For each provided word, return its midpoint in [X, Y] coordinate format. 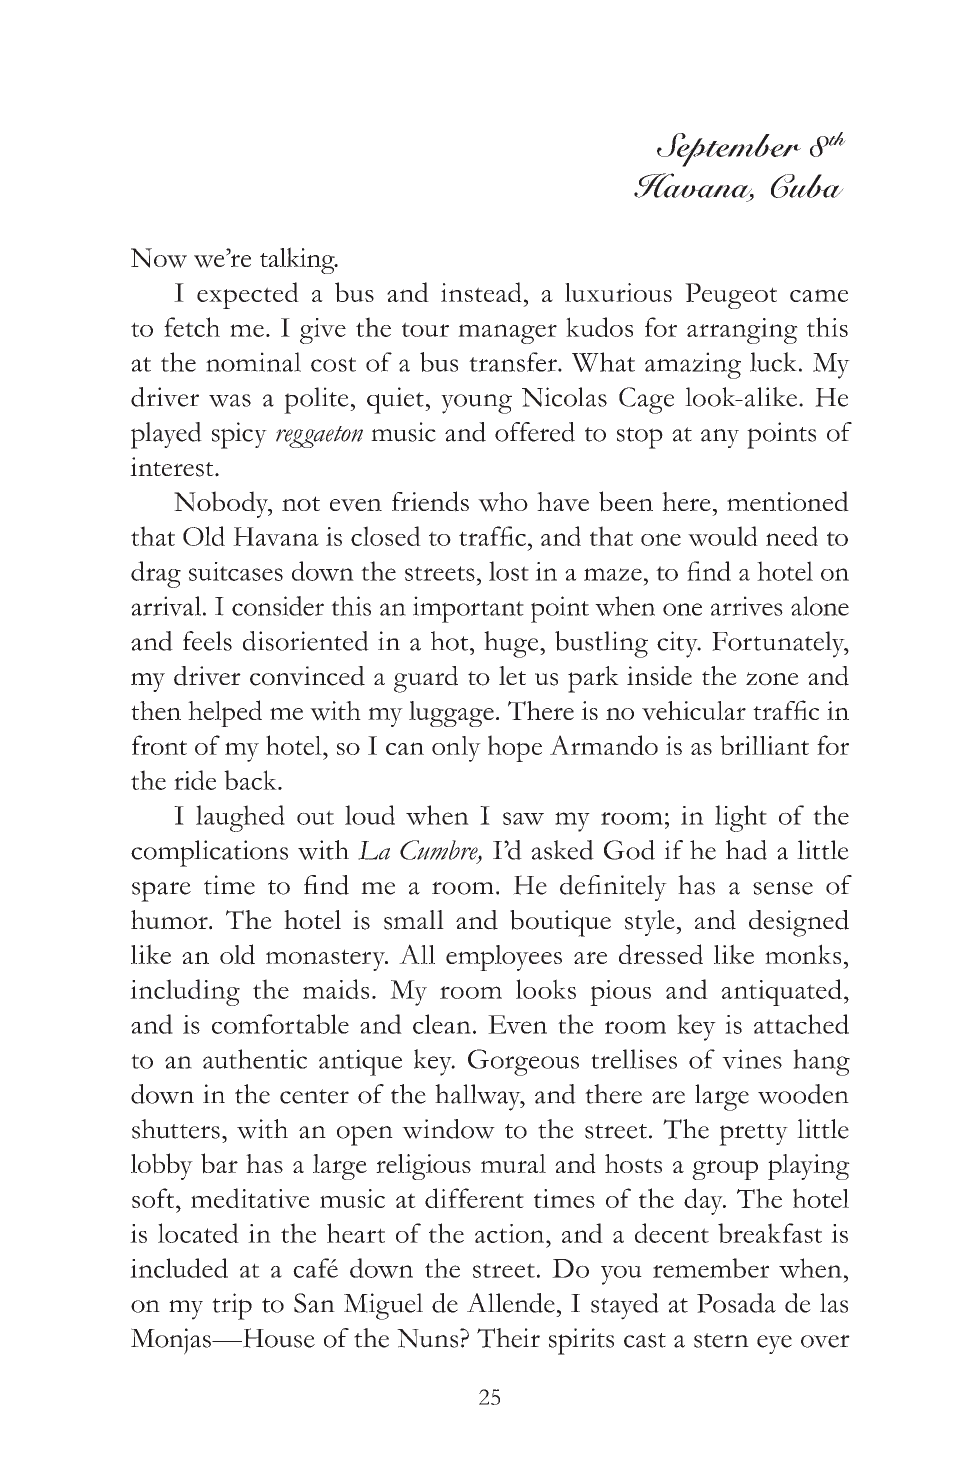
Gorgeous [523, 1062]
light [741, 818]
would [723, 536]
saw [523, 818]
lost [509, 571]
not [301, 503]
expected [248, 295]
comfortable [280, 1024]
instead [481, 292]
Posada [736, 1303]
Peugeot [731, 296]
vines [752, 1059]
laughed [240, 818]
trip [232, 1306]
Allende [511, 1303]
